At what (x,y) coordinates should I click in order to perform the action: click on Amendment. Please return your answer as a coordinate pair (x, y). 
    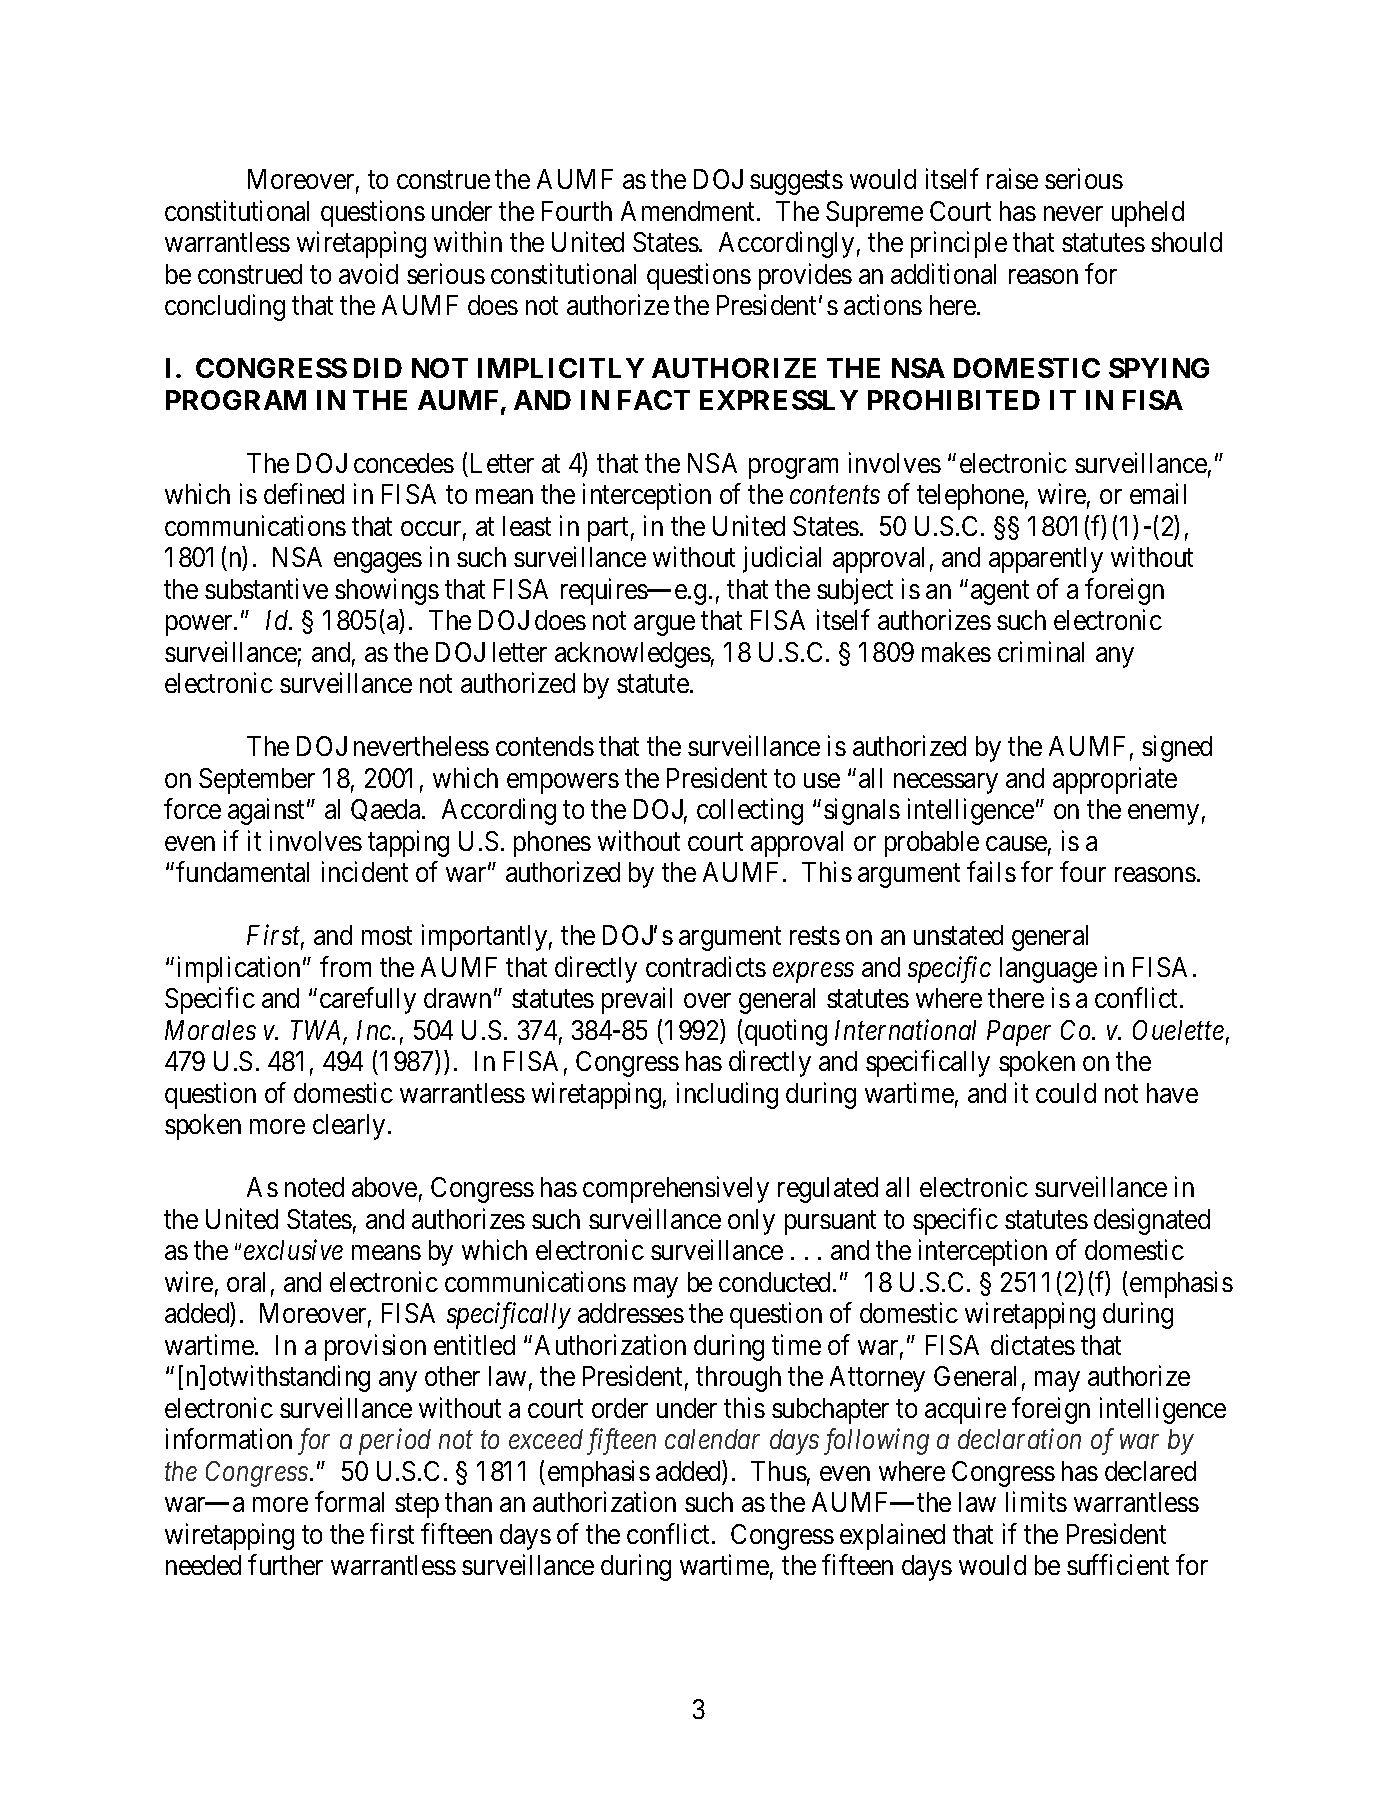
    Looking at the image, I should click on (689, 211).
